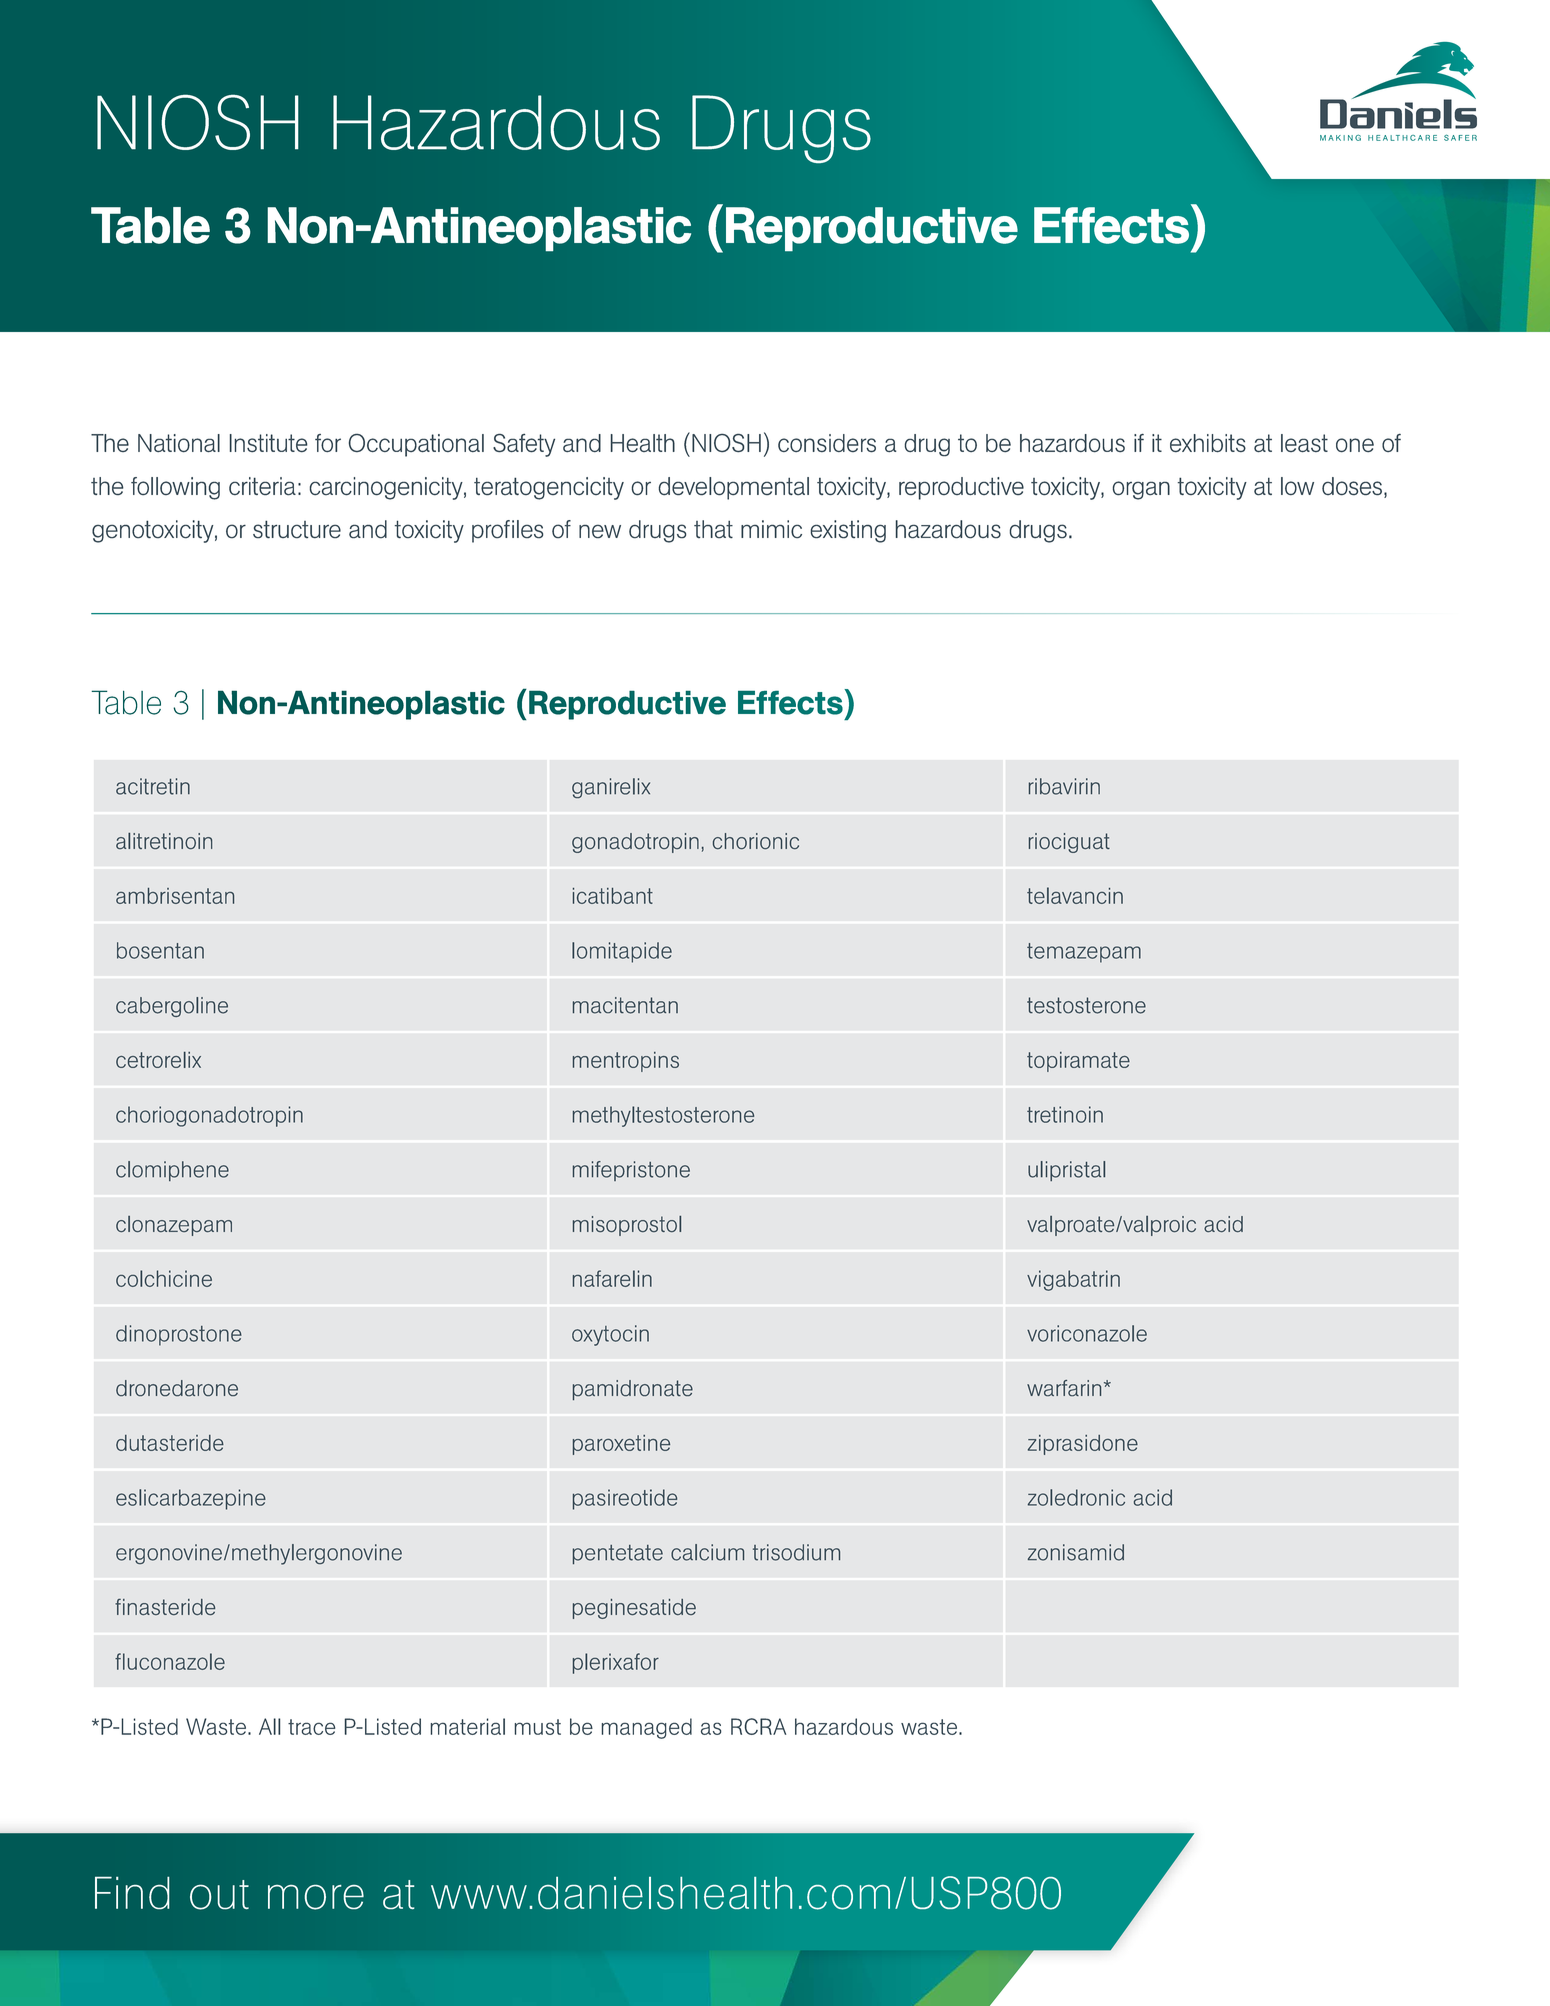  I want to click on managed, so click(647, 1728).
